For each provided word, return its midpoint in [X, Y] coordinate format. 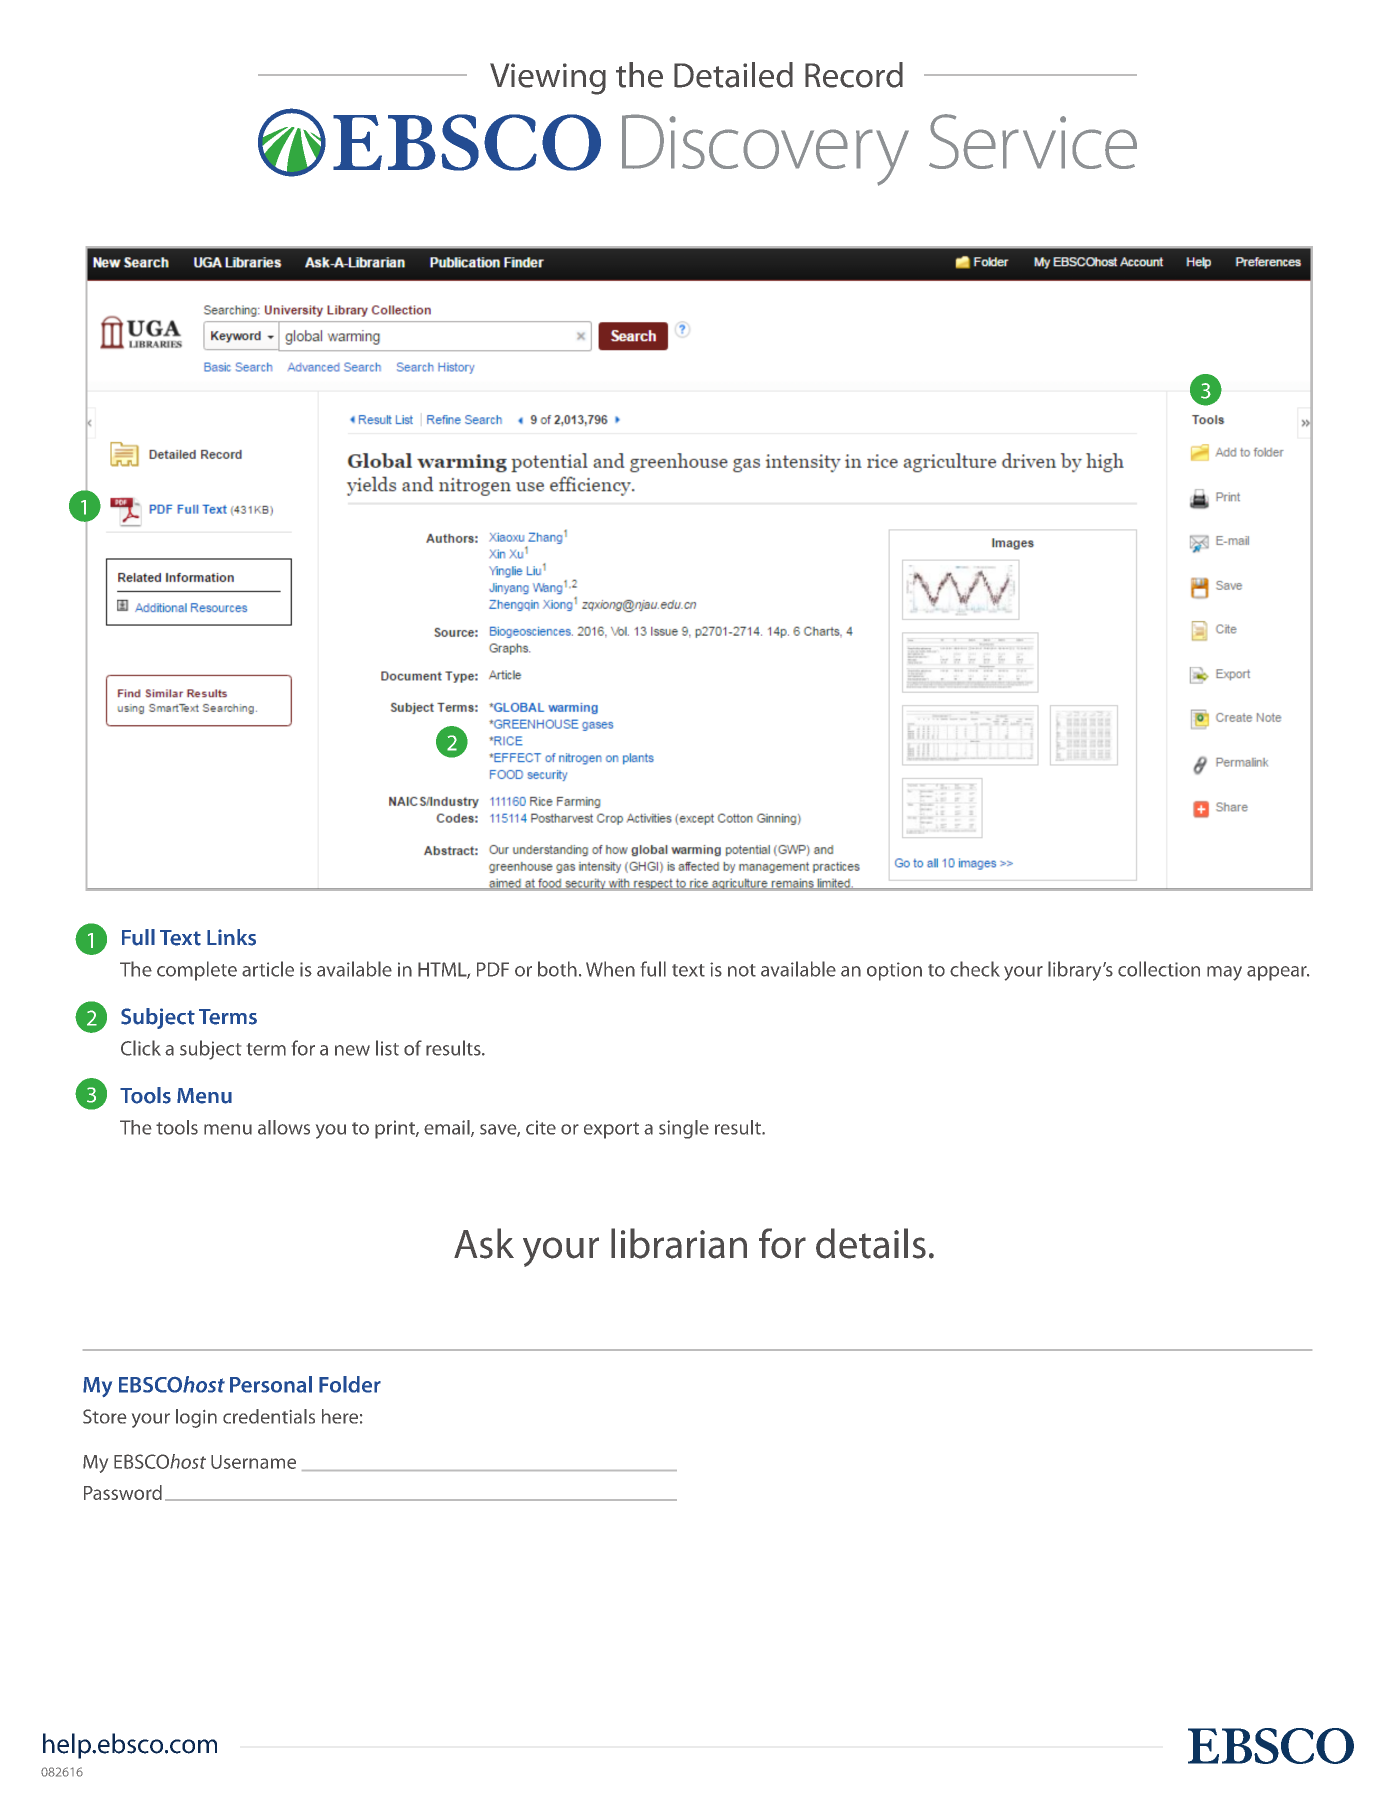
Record [854, 75]
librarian [679, 1243]
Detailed [733, 75]
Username [253, 1462]
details [871, 1243]
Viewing [548, 79]
